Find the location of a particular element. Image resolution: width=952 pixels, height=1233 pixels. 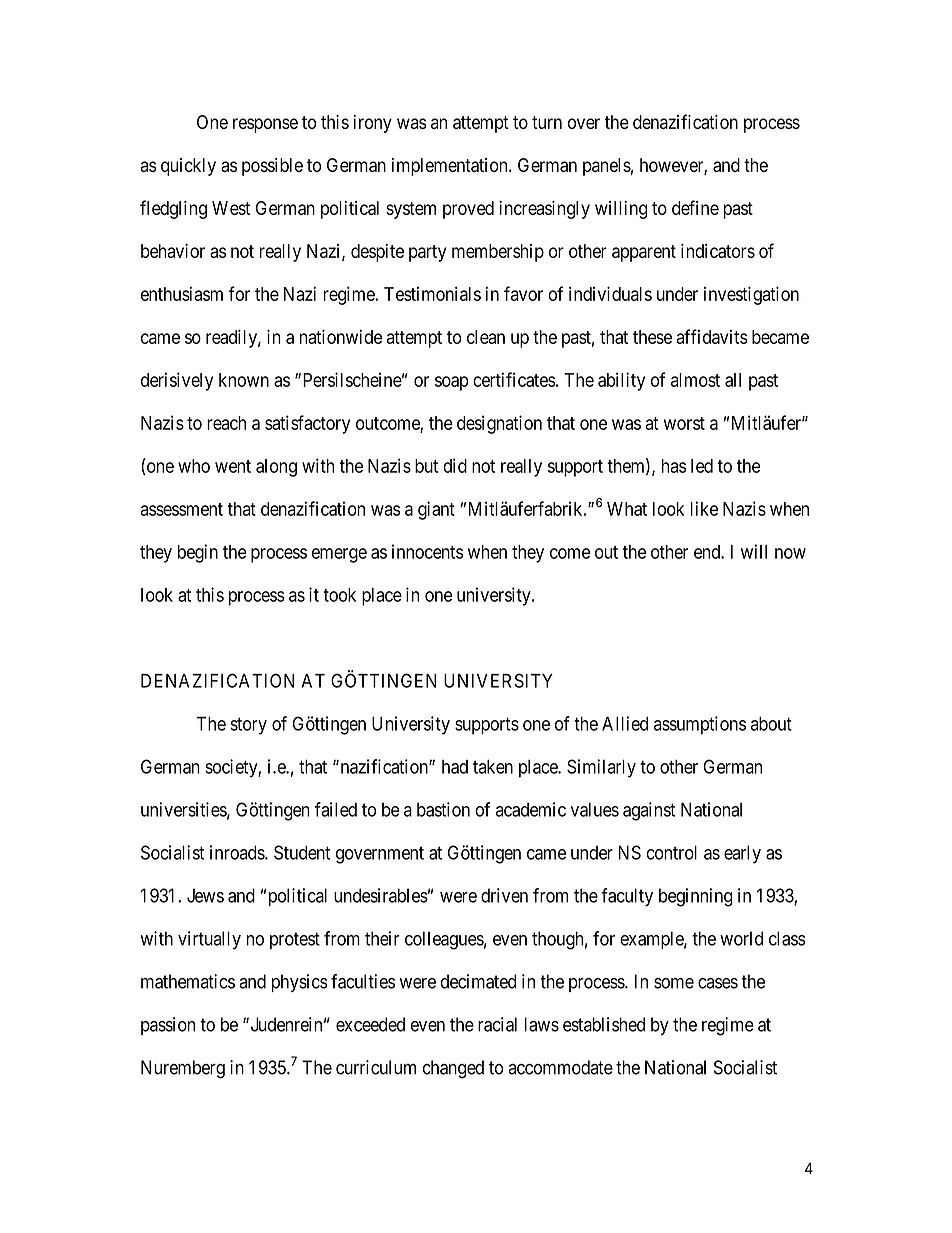

worst is located at coordinates (684, 423).
